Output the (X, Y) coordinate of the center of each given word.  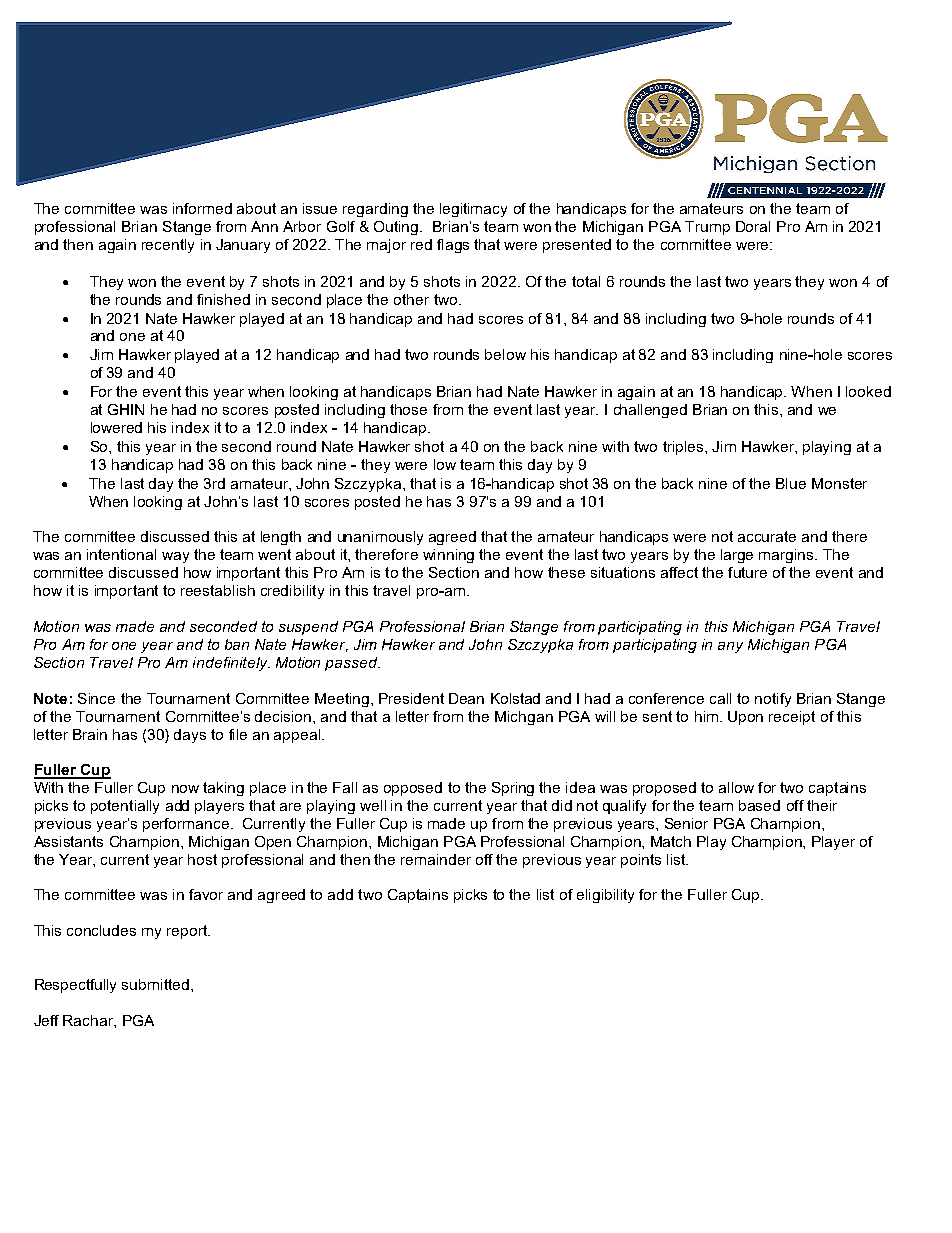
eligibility (605, 896)
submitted (155, 984)
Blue (791, 483)
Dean (466, 698)
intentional (121, 554)
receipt (792, 718)
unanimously (380, 538)
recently (168, 246)
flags (453, 246)
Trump (707, 228)
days (190, 736)
